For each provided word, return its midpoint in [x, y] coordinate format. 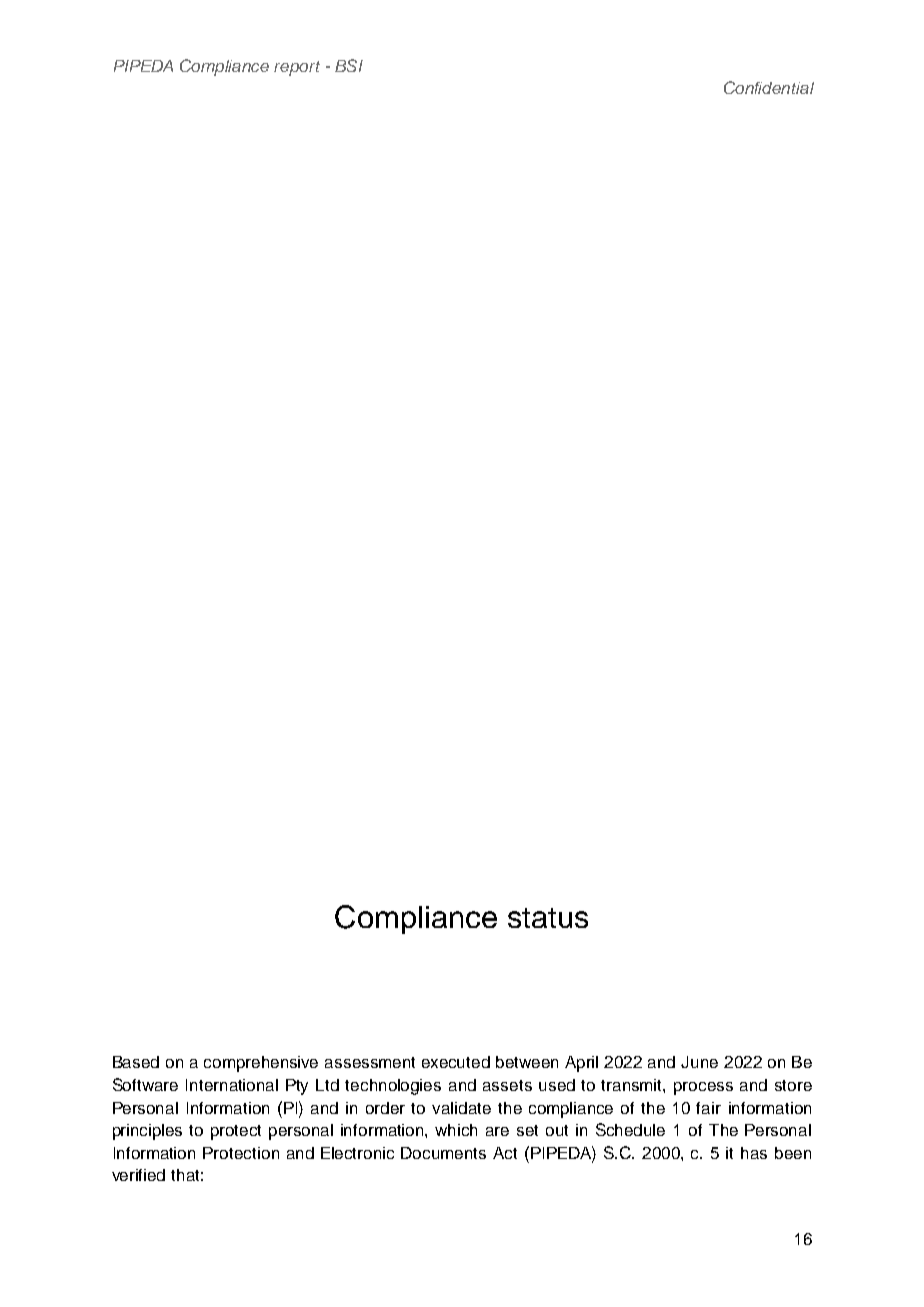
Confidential [769, 87]
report [297, 68]
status [548, 918]
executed [456, 1062]
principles [147, 1132]
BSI [349, 65]
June [699, 1062]
